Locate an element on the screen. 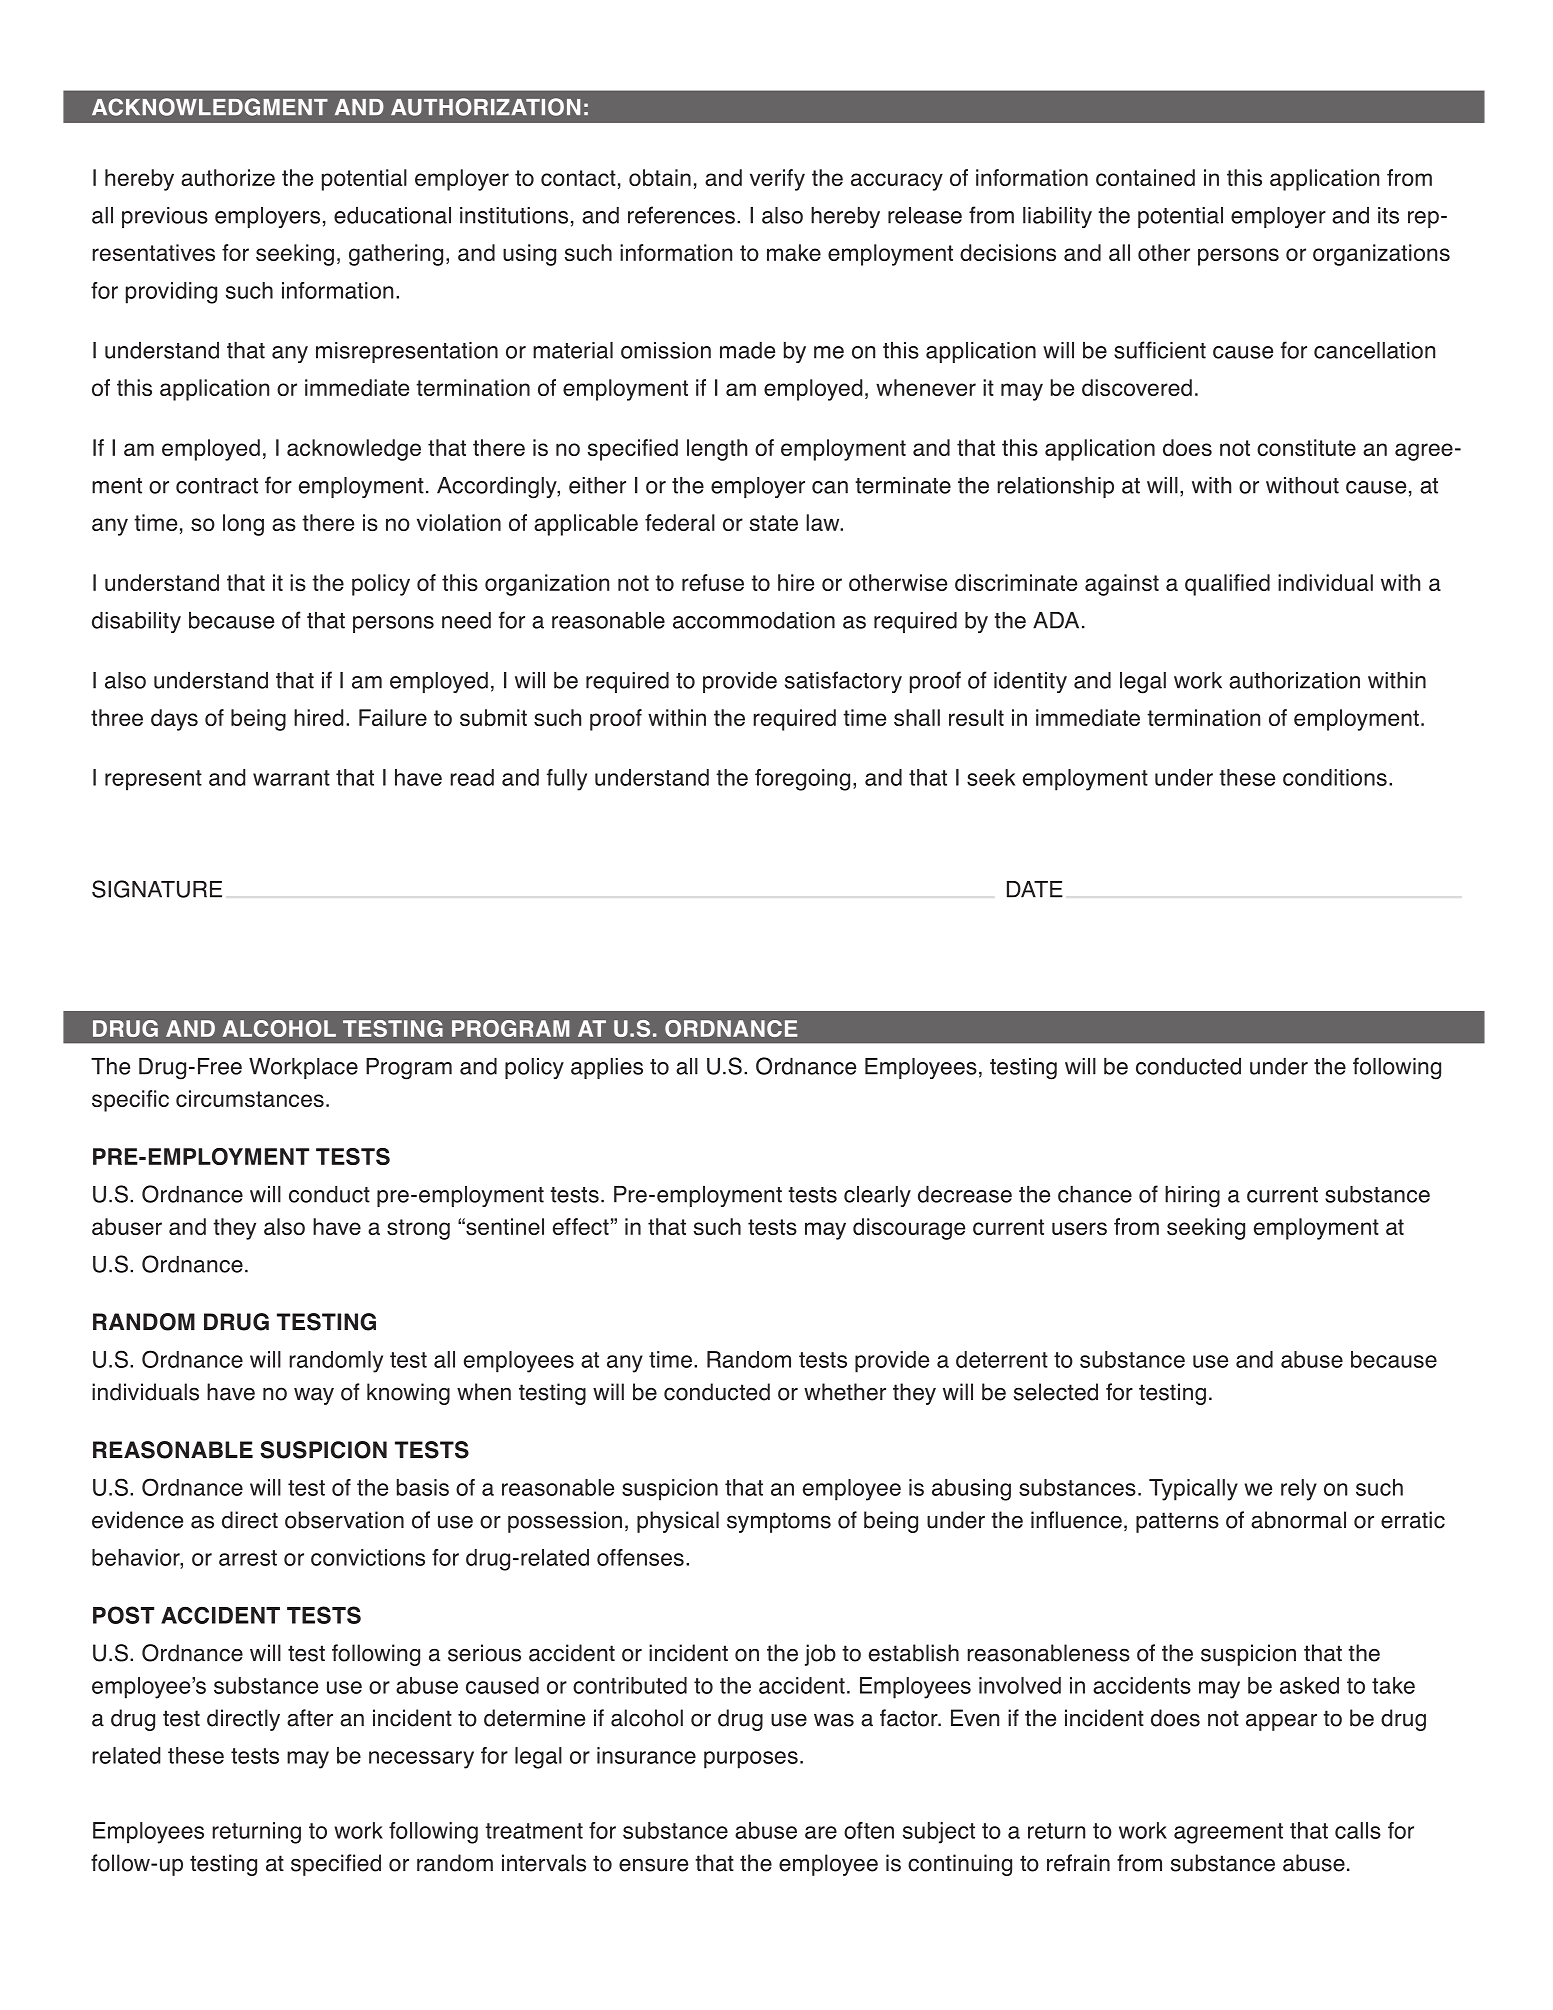 The width and height of the screenshot is (1553, 2010). hiring is located at coordinates (1192, 1197).
